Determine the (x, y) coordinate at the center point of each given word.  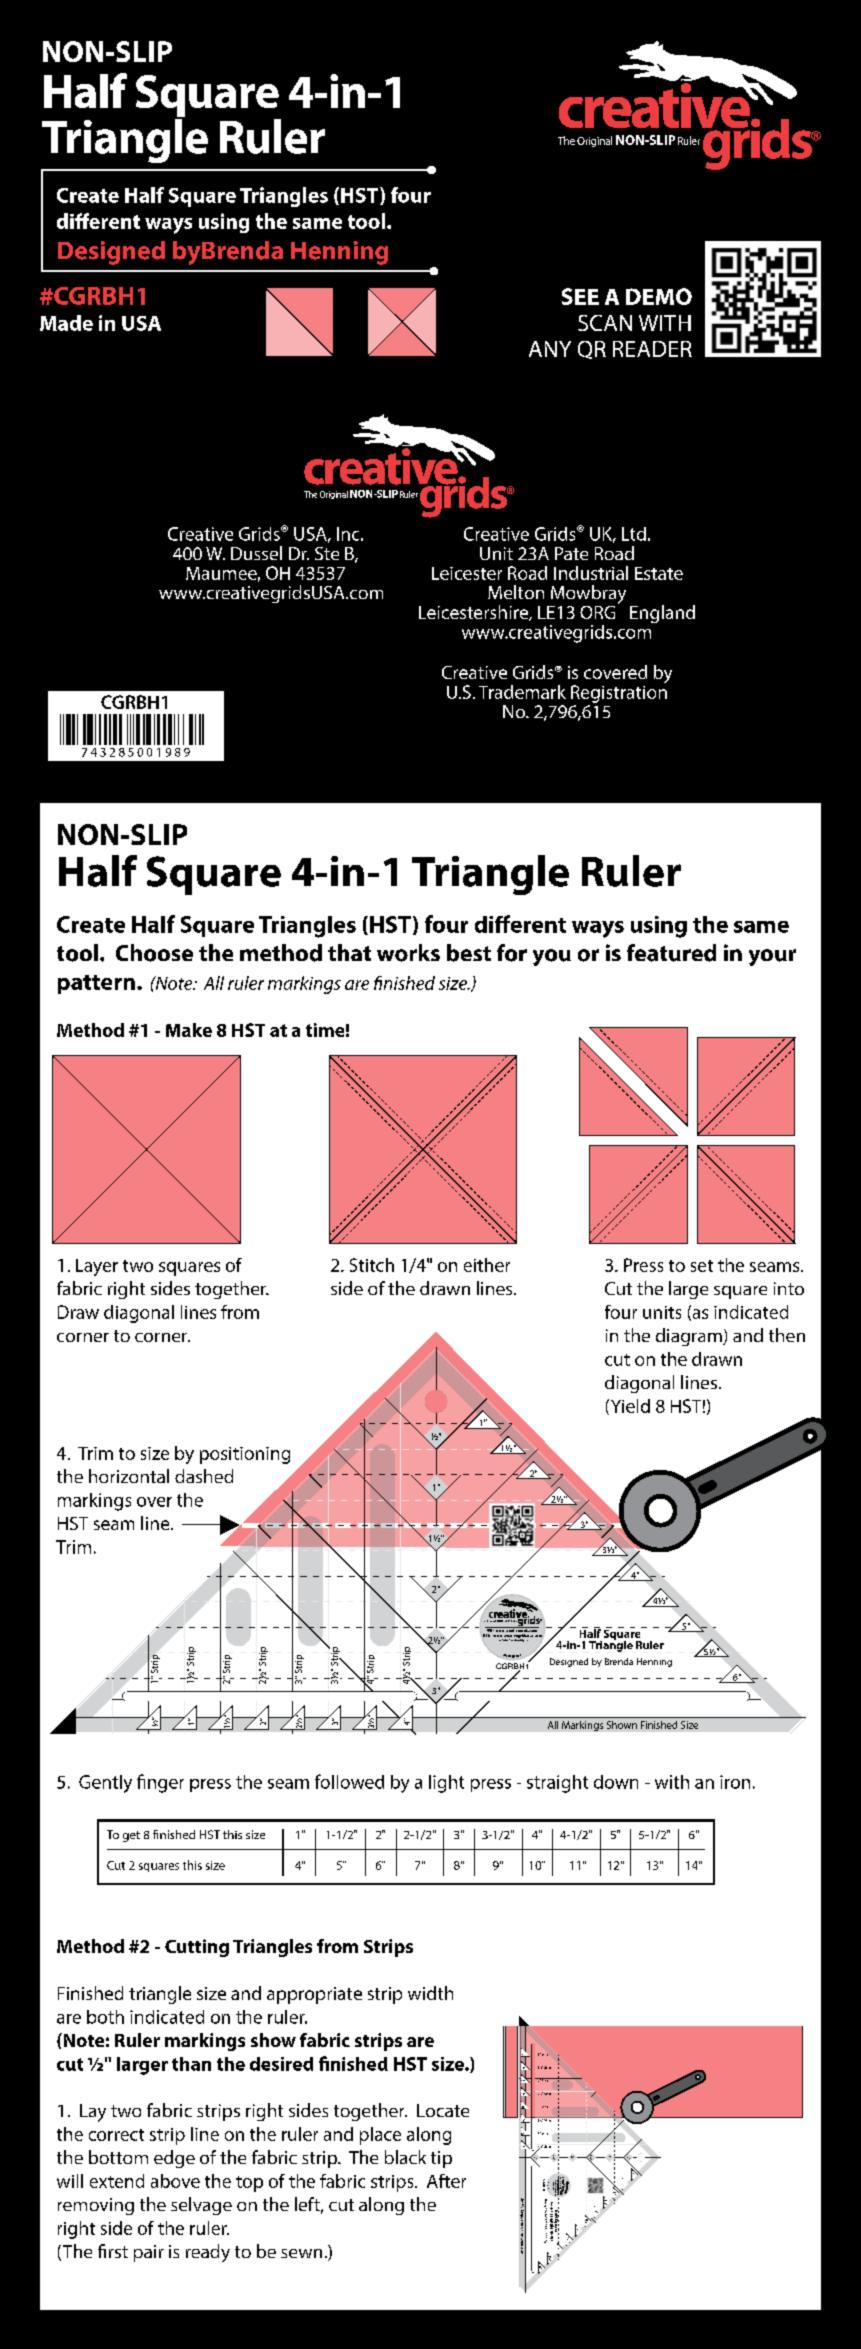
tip (441, 2159)
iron (735, 1782)
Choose (154, 953)
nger (166, 1786)
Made (66, 323)
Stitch (372, 1265)
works (408, 953)
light (446, 1784)
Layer (97, 1267)
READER (652, 349)
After (446, 2181)
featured (671, 953)
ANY (550, 349)
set (702, 1266)
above (175, 2181)
